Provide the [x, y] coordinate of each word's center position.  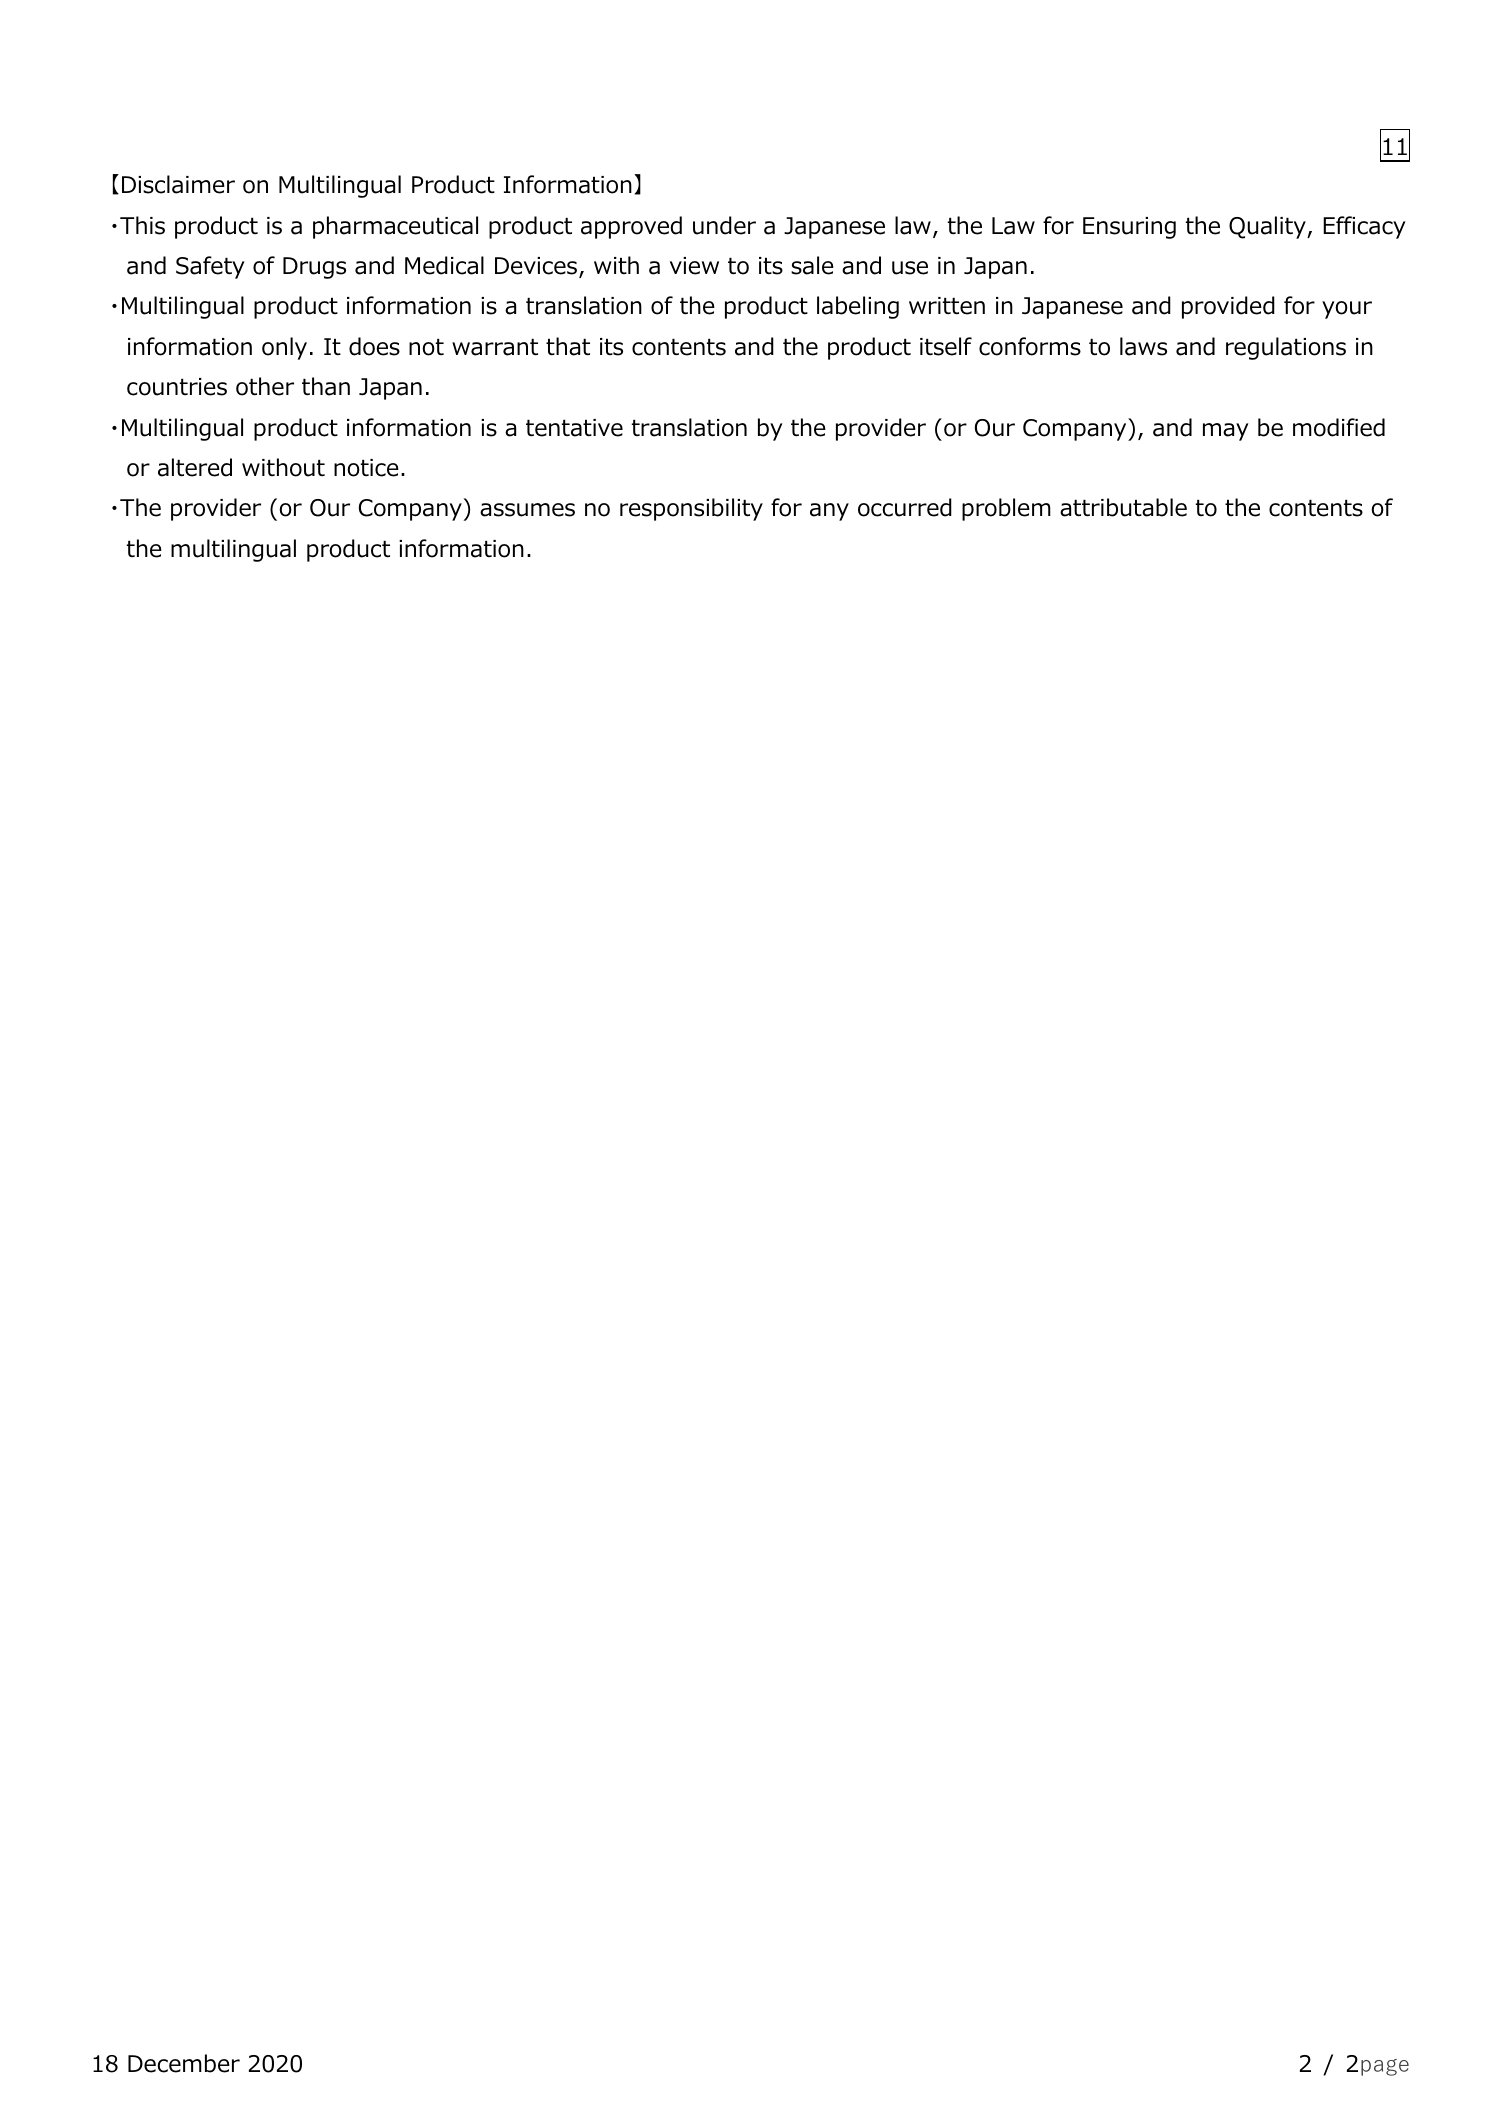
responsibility [691, 509]
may [1226, 432]
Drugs [314, 268]
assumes [527, 510]
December [184, 2063]
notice [366, 468]
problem [1006, 509]
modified [1339, 427]
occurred [905, 507]
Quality [1268, 227]
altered [195, 467]
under [724, 225]
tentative [574, 428]
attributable [1123, 507]
